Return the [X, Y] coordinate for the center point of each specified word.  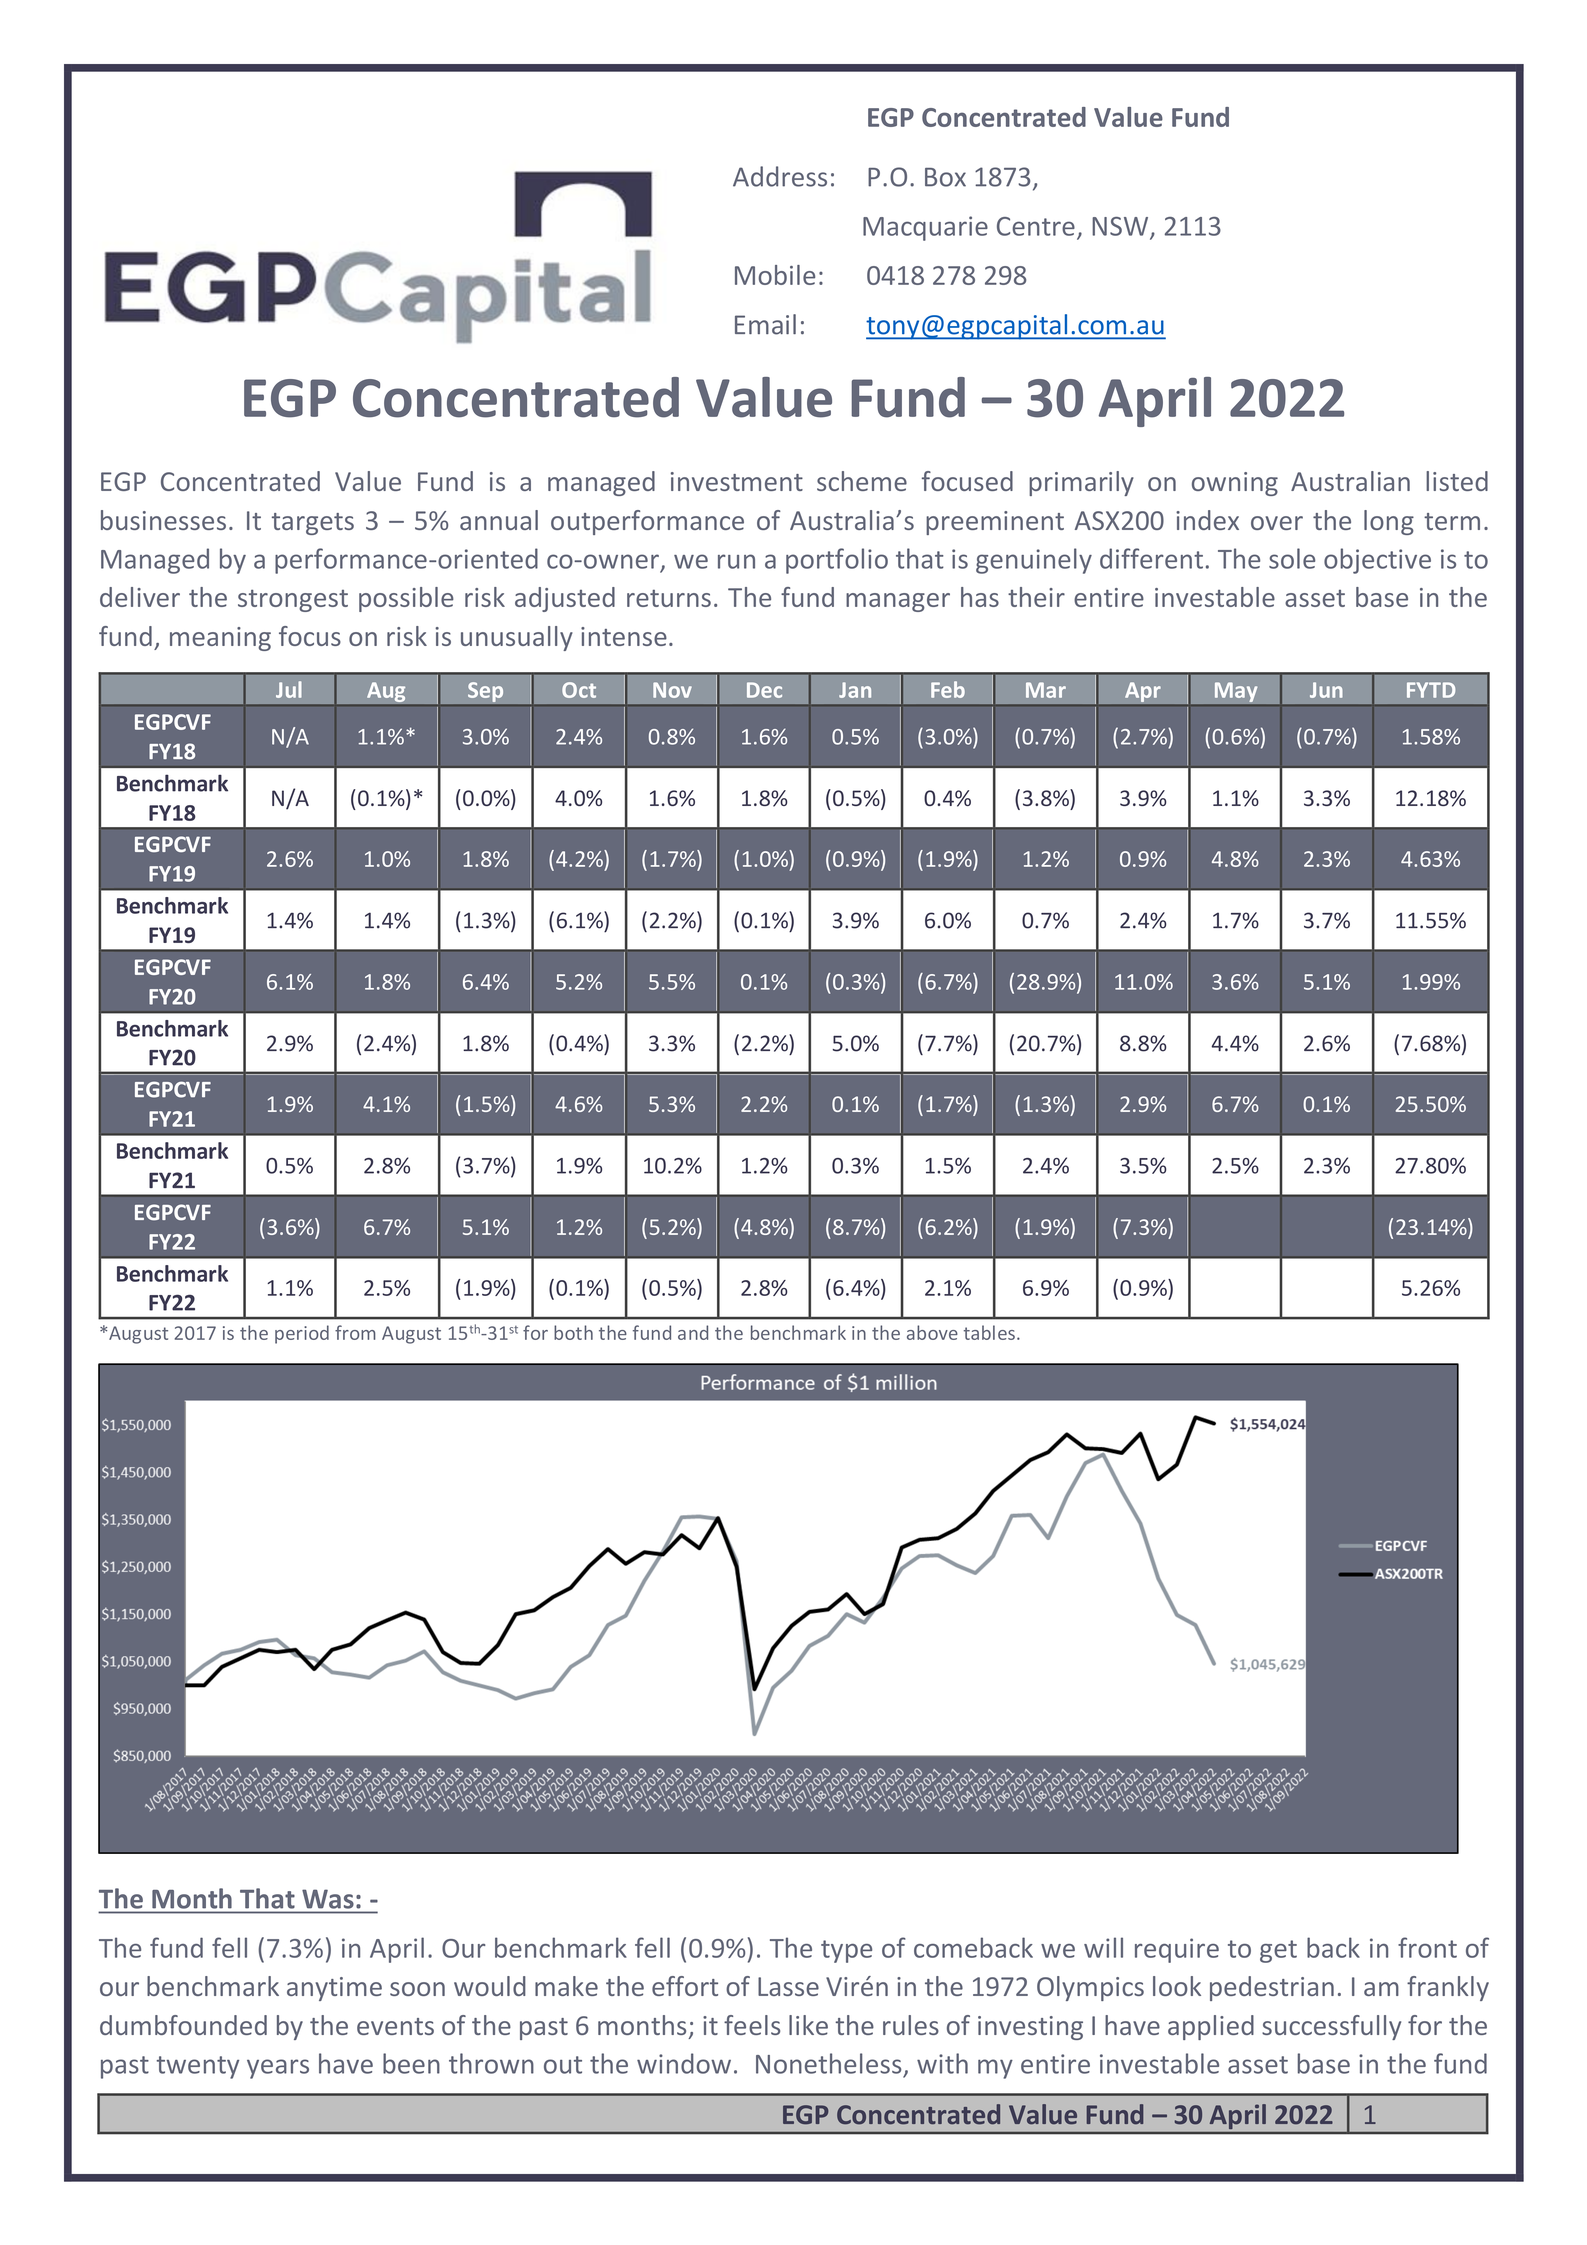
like [808, 2025]
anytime [334, 1989]
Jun [1326, 690]
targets [313, 524]
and [693, 1332]
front [1427, 1947]
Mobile [775, 275]
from [355, 1332]
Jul [289, 689]
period [302, 1334]
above [932, 1332]
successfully [1331, 2027]
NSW [1121, 227]
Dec [764, 690]
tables [989, 1332]
